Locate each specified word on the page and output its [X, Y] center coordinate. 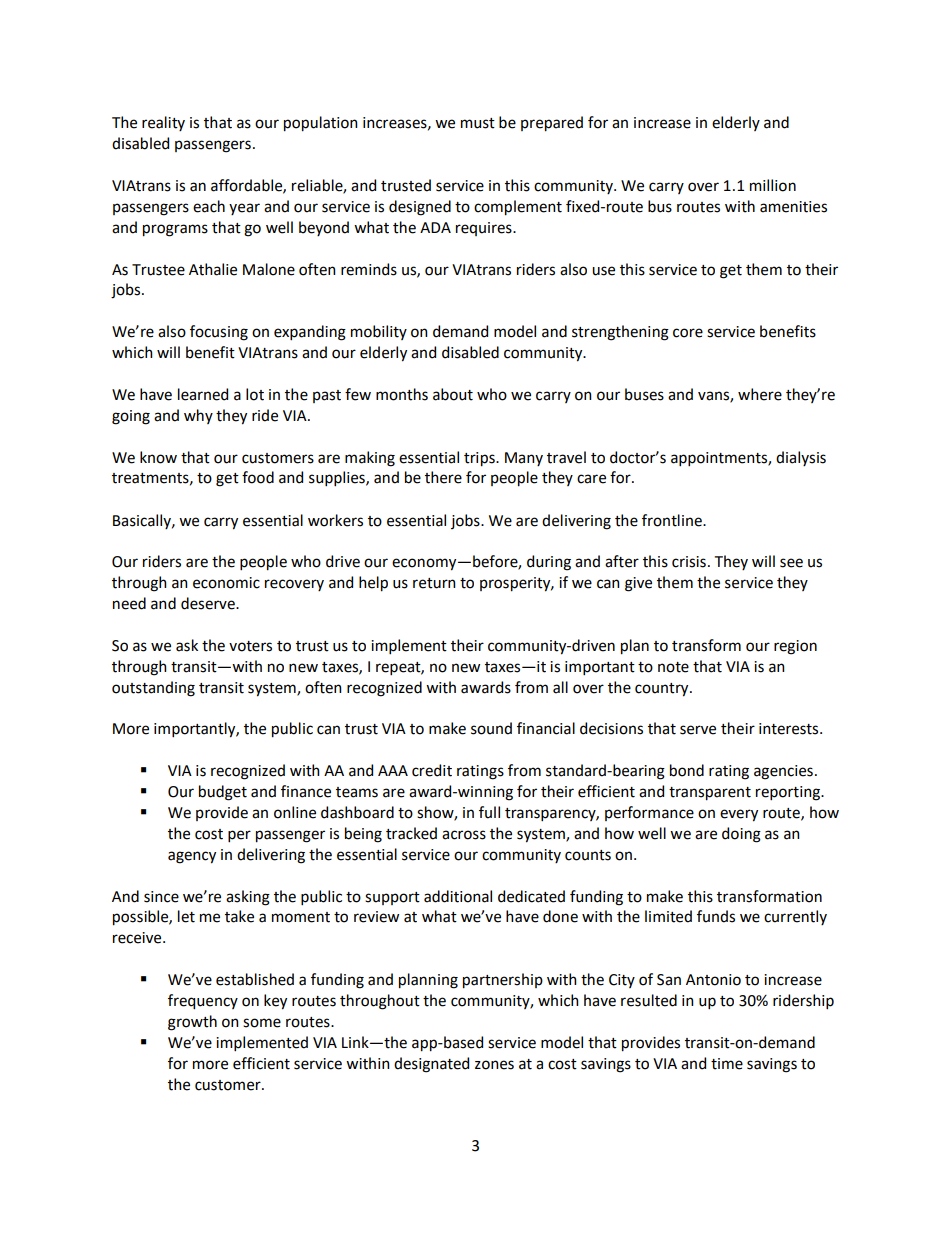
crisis [689, 562]
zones [494, 1065]
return [434, 583]
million [773, 185]
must [478, 123]
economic [226, 583]
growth [192, 1023]
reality [163, 123]
